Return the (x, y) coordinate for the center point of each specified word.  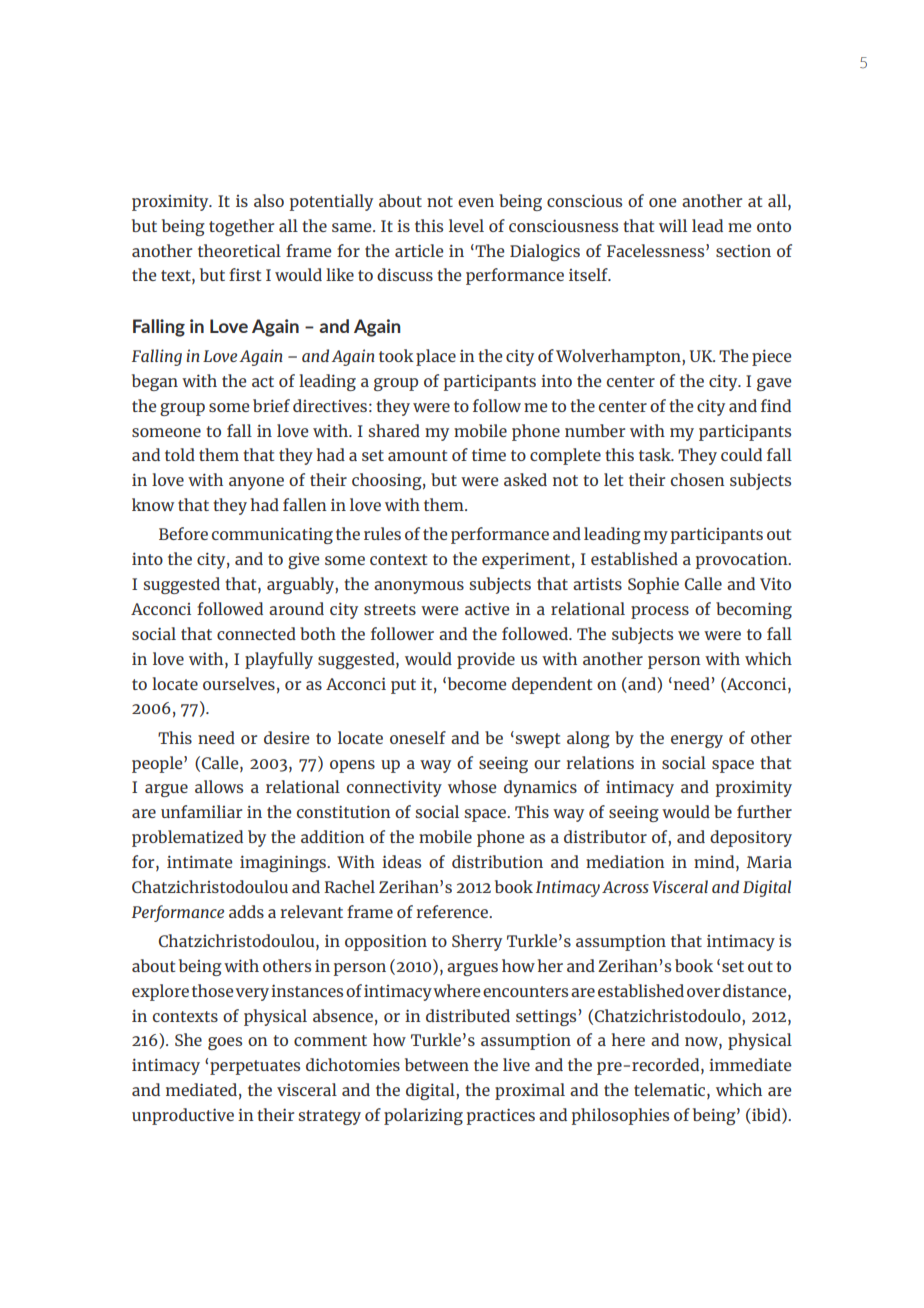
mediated (201, 1089)
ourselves (239, 683)
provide (486, 660)
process (660, 612)
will (673, 225)
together (241, 227)
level (466, 225)
